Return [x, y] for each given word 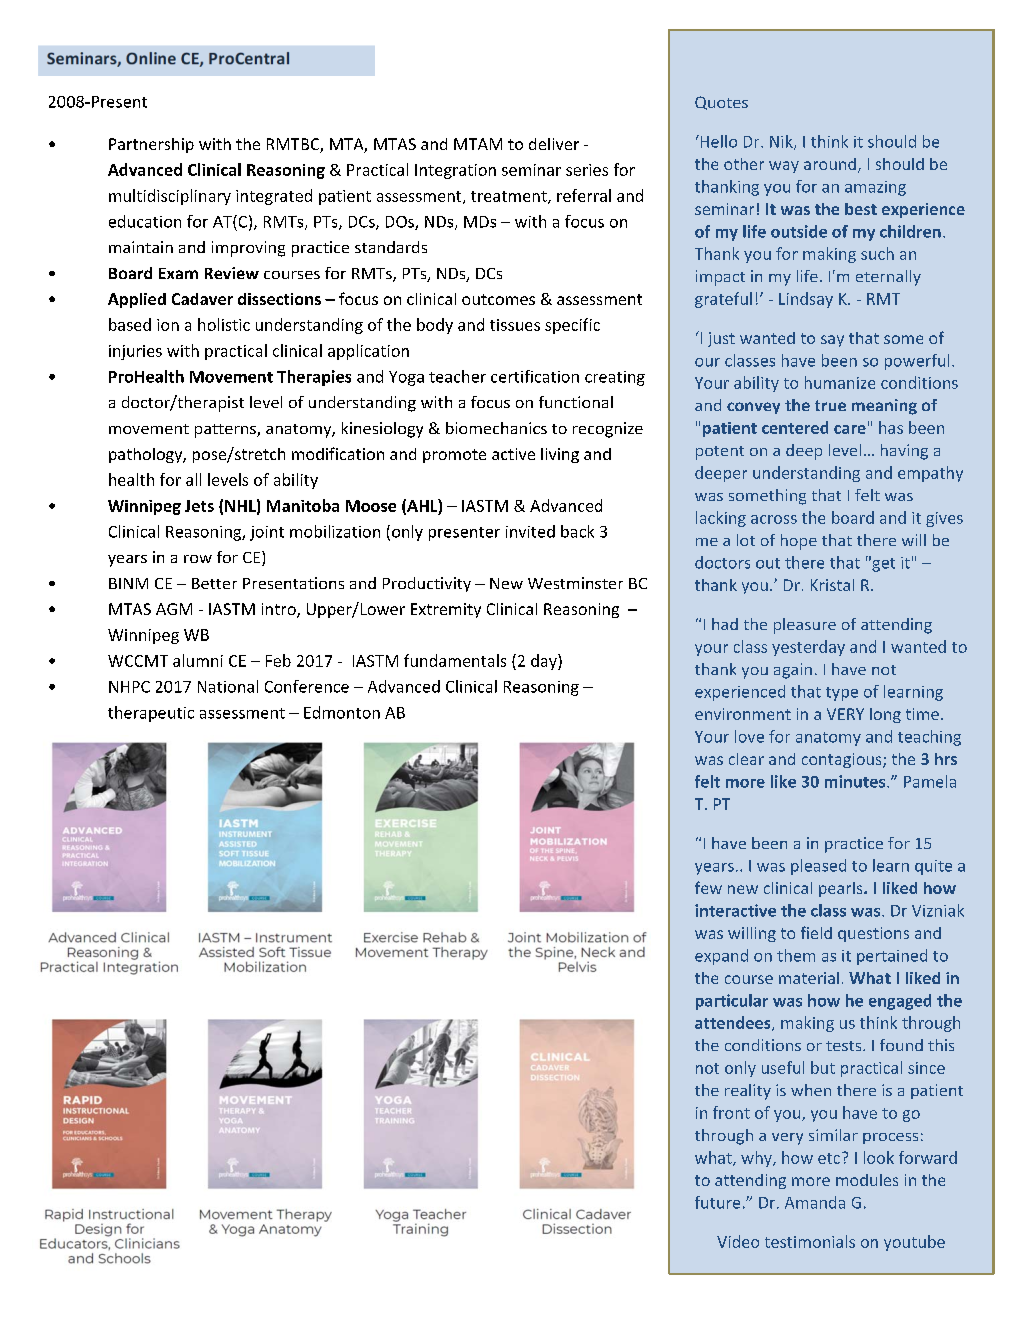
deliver [554, 144]
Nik [782, 142]
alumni [198, 660]
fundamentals [455, 660]
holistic [224, 324]
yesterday [808, 648]
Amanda [815, 1202]
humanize [840, 382]
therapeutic [151, 714]
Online [151, 58]
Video [738, 1241]
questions [873, 934]
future [717, 1202]
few [708, 887]
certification [535, 376]
